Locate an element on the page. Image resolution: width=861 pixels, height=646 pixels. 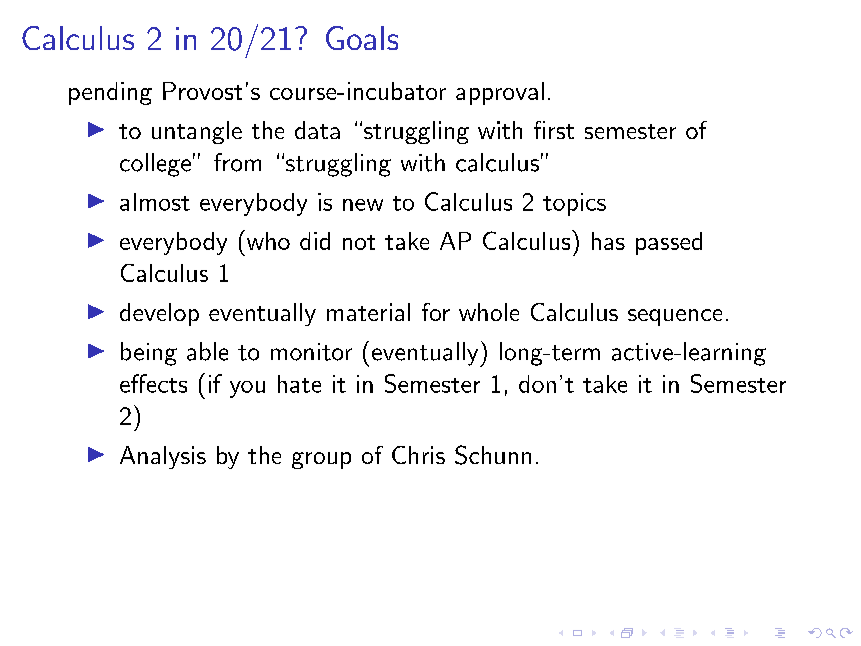
Goals is located at coordinates (362, 38).
